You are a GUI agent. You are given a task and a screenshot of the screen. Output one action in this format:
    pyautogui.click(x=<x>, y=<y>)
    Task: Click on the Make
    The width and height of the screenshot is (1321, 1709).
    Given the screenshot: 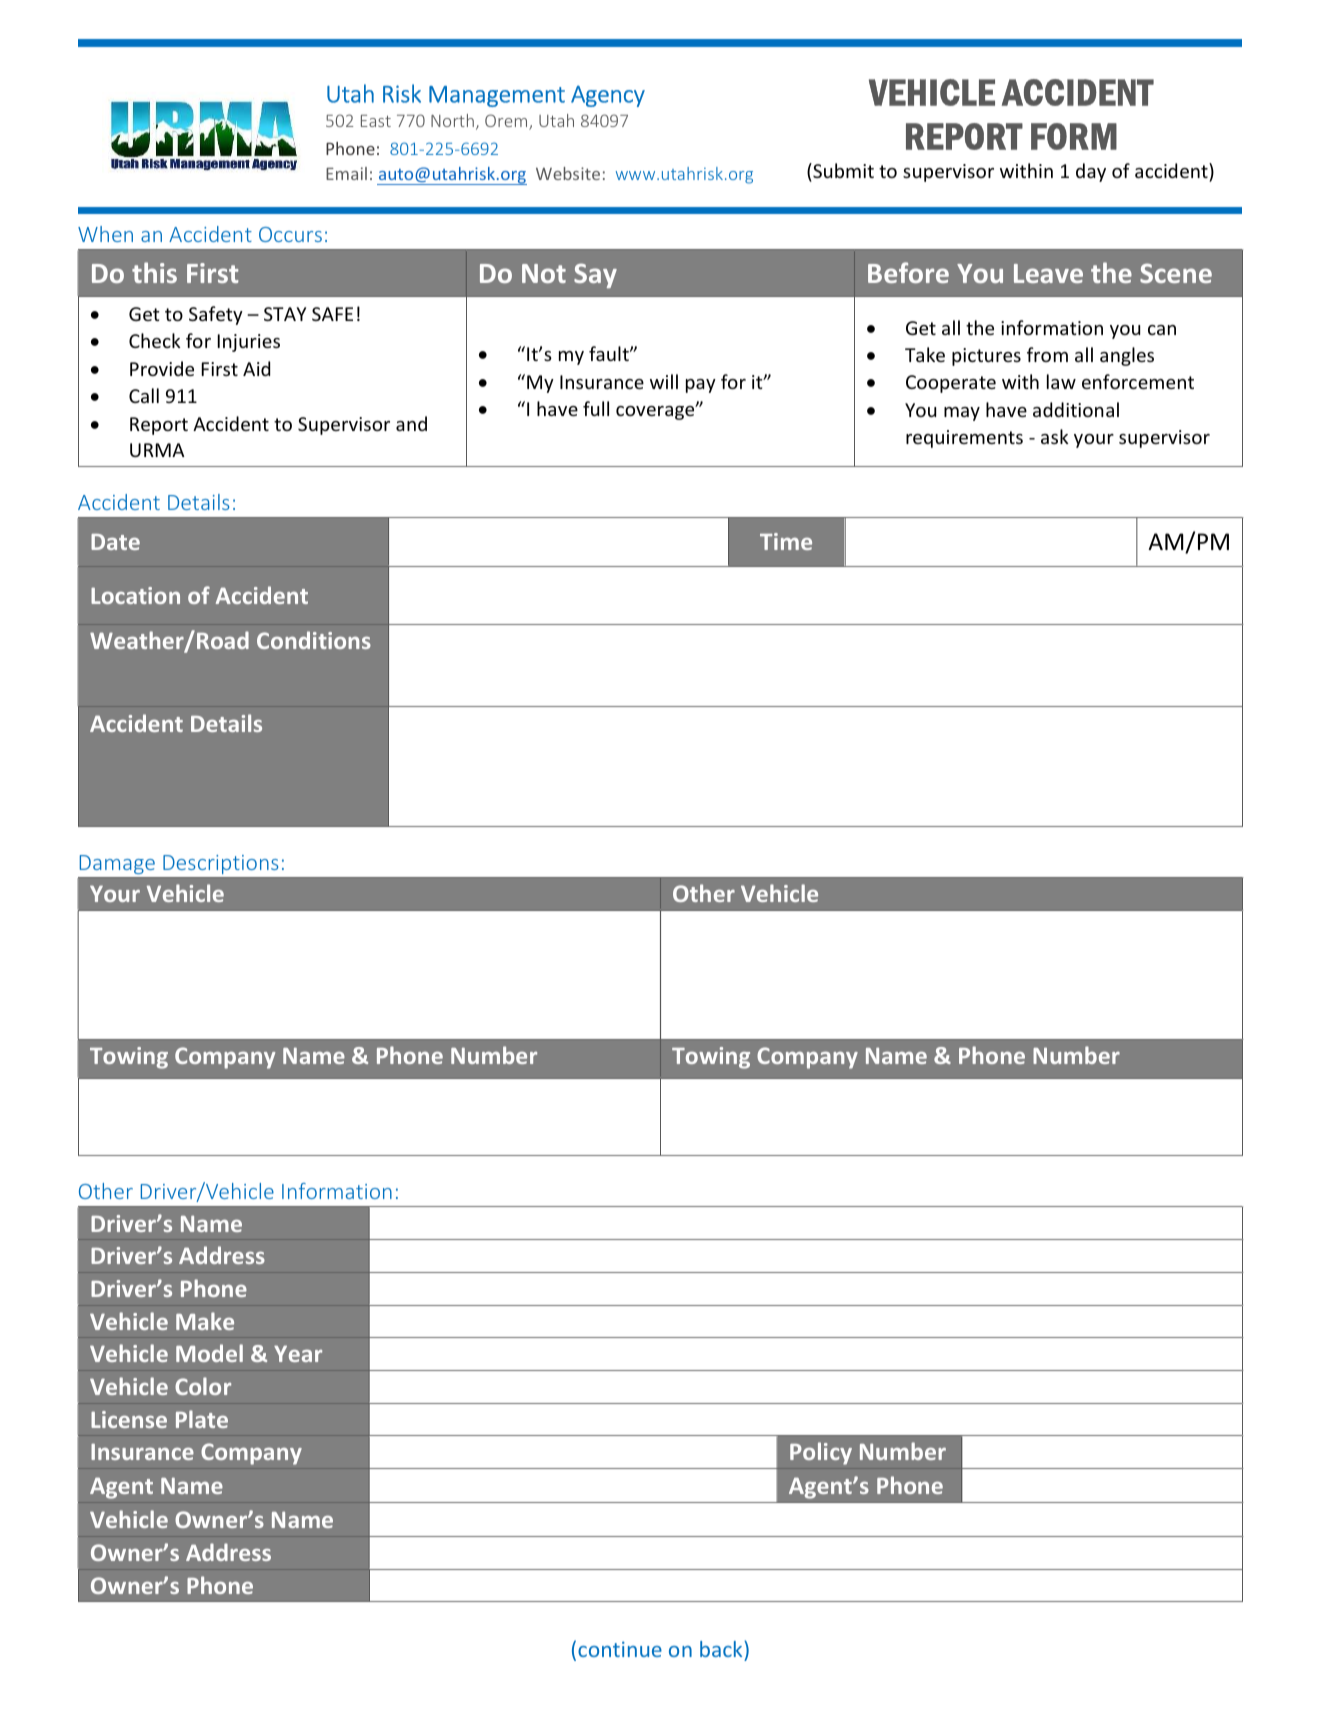 What is the action you would take?
    pyautogui.click(x=205, y=1321)
